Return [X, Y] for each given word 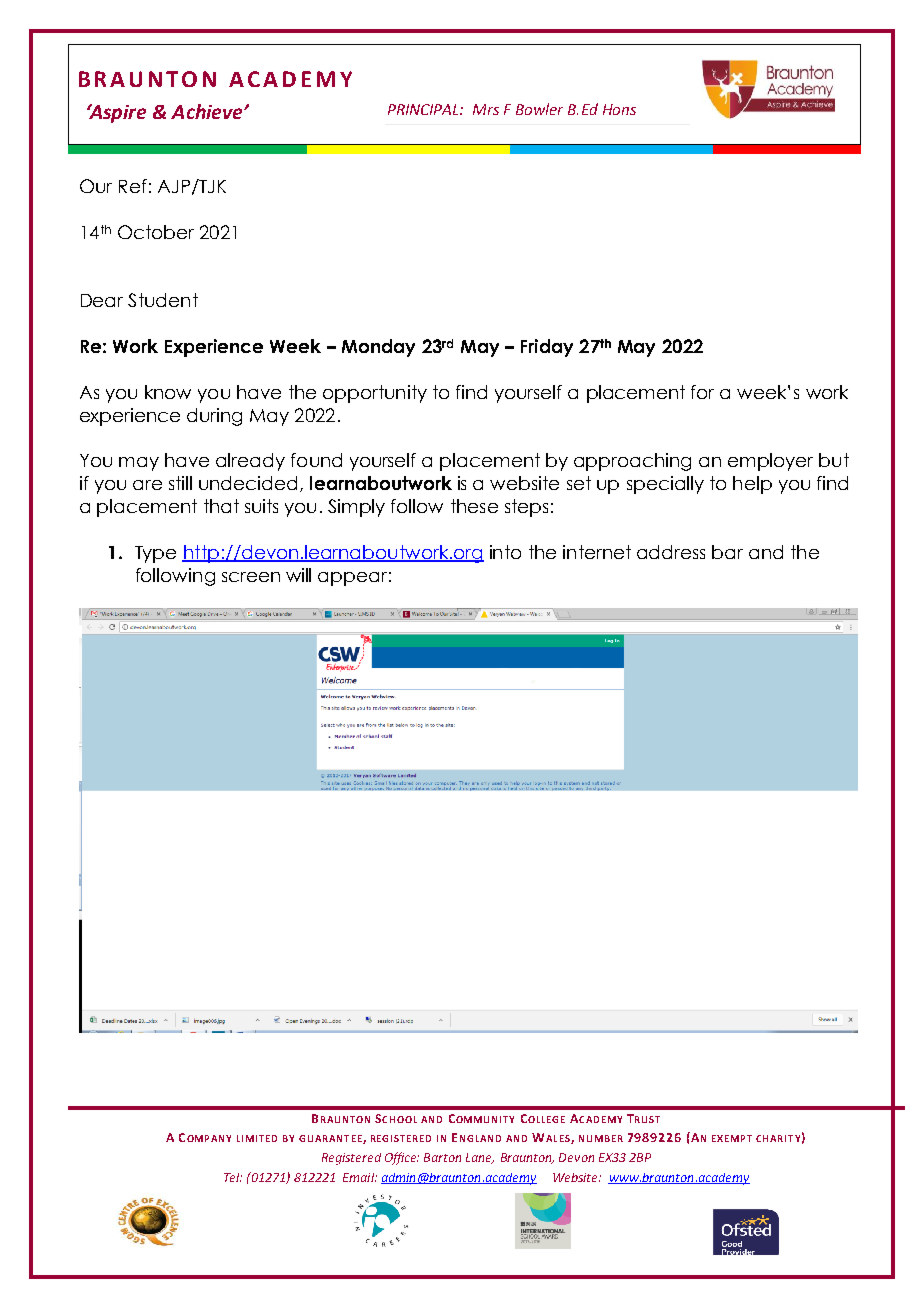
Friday [547, 348]
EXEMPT [732, 1138]
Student [163, 300]
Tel [233, 1177]
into [505, 552]
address [671, 552]
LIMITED [257, 1138]
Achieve [208, 111]
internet [597, 552]
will [298, 575]
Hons [619, 109]
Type [155, 554]
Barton [442, 1157]
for [702, 392]
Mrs [486, 109]
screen [251, 577]
